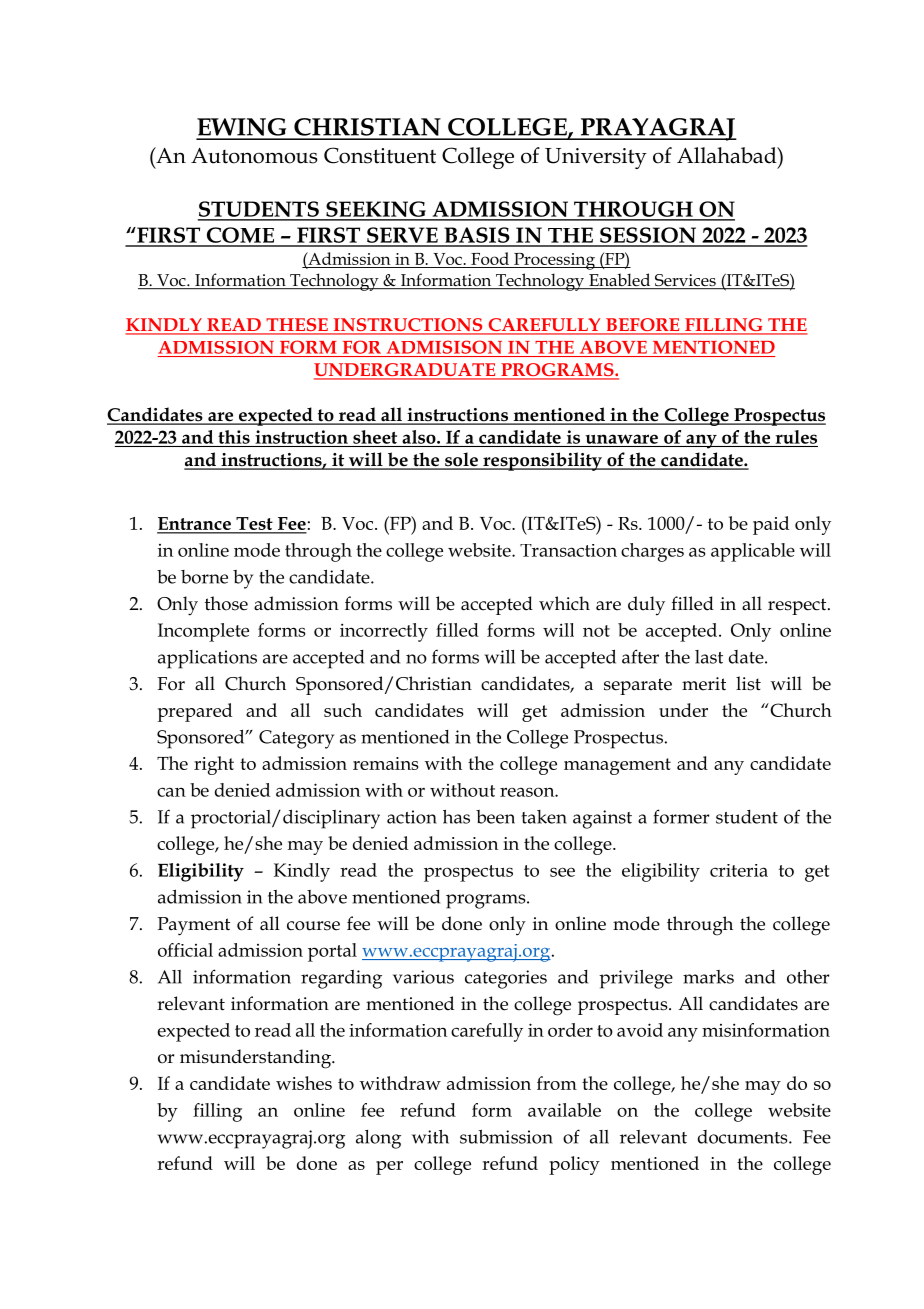  Describe the element at coordinates (304, 1083) in the screenshot. I see `wishes` at that location.
